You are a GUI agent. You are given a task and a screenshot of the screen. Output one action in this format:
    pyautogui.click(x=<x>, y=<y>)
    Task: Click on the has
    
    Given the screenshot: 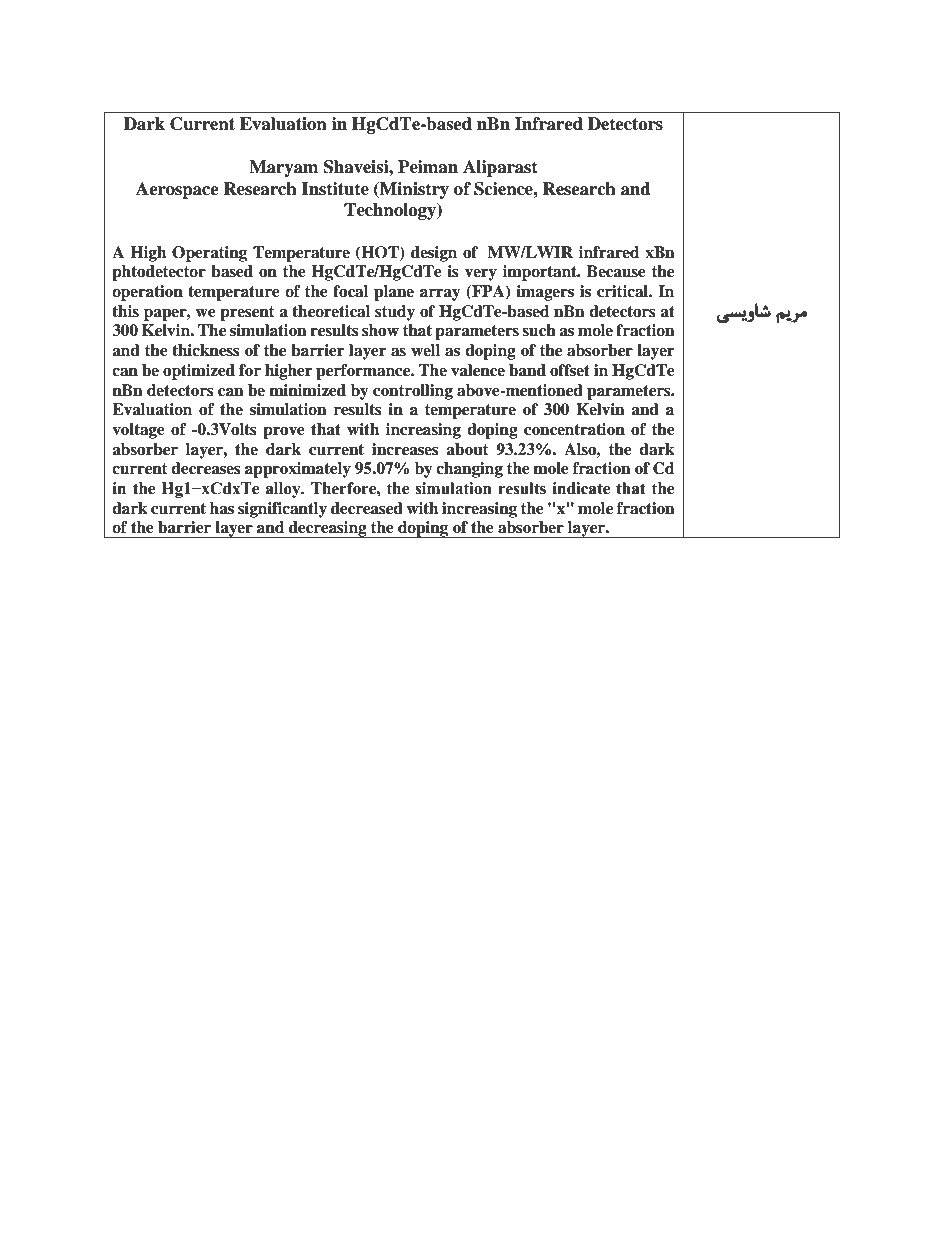 What is the action you would take?
    pyautogui.click(x=222, y=508)
